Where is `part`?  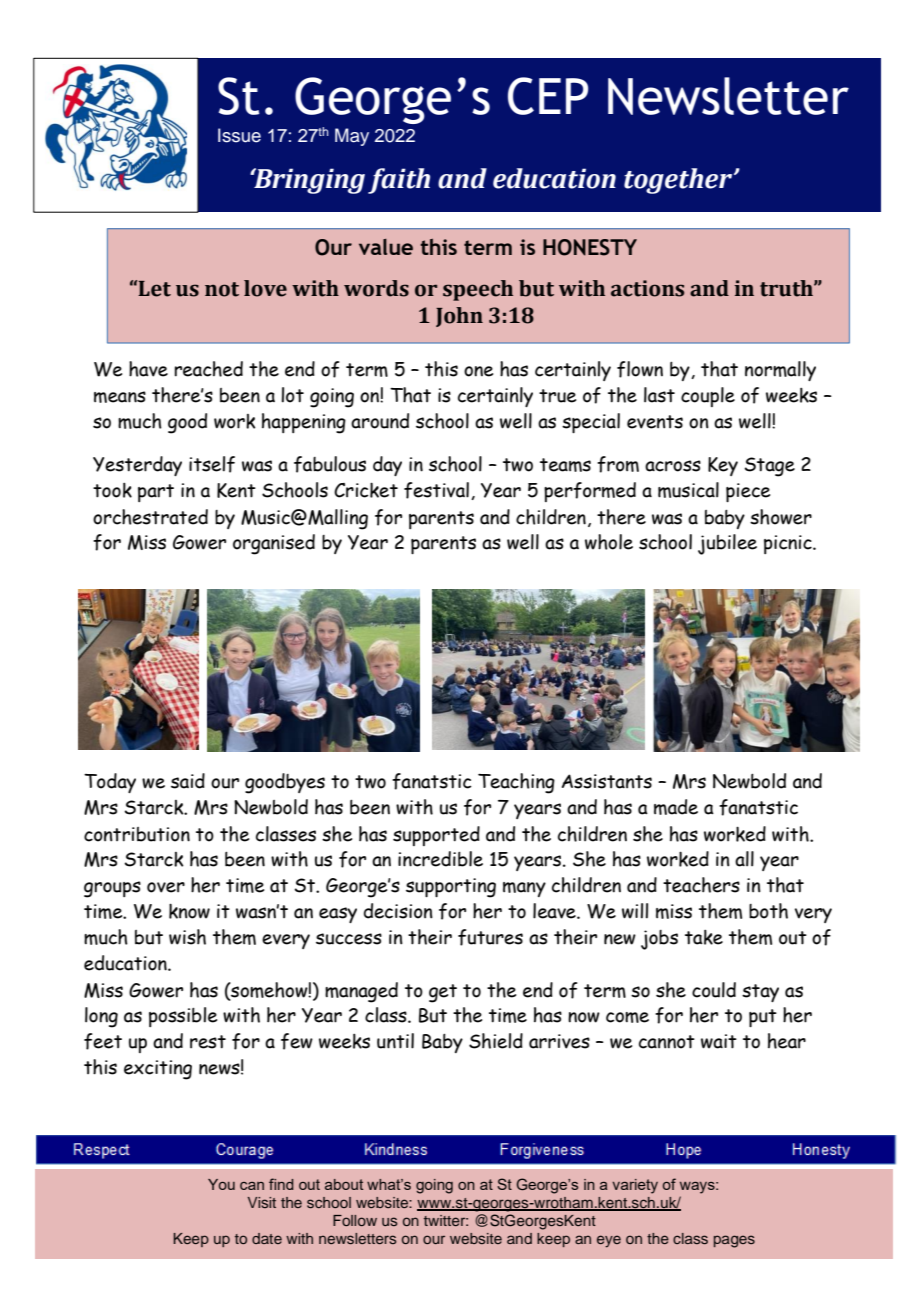 part is located at coordinates (156, 493).
